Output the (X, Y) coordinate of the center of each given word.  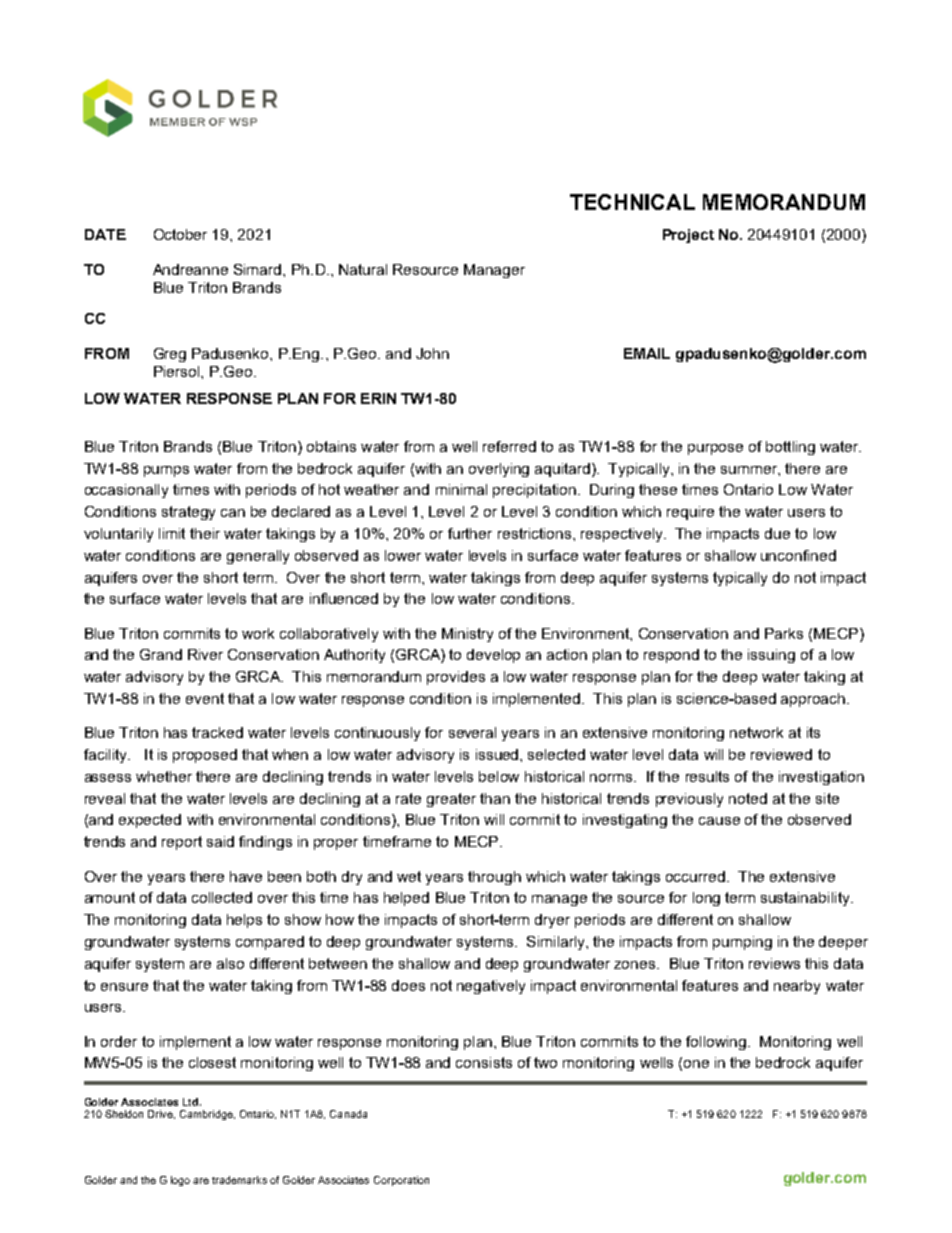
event (205, 698)
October (180, 234)
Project (688, 236)
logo (180, 1181)
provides (456, 678)
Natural (363, 269)
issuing (771, 656)
